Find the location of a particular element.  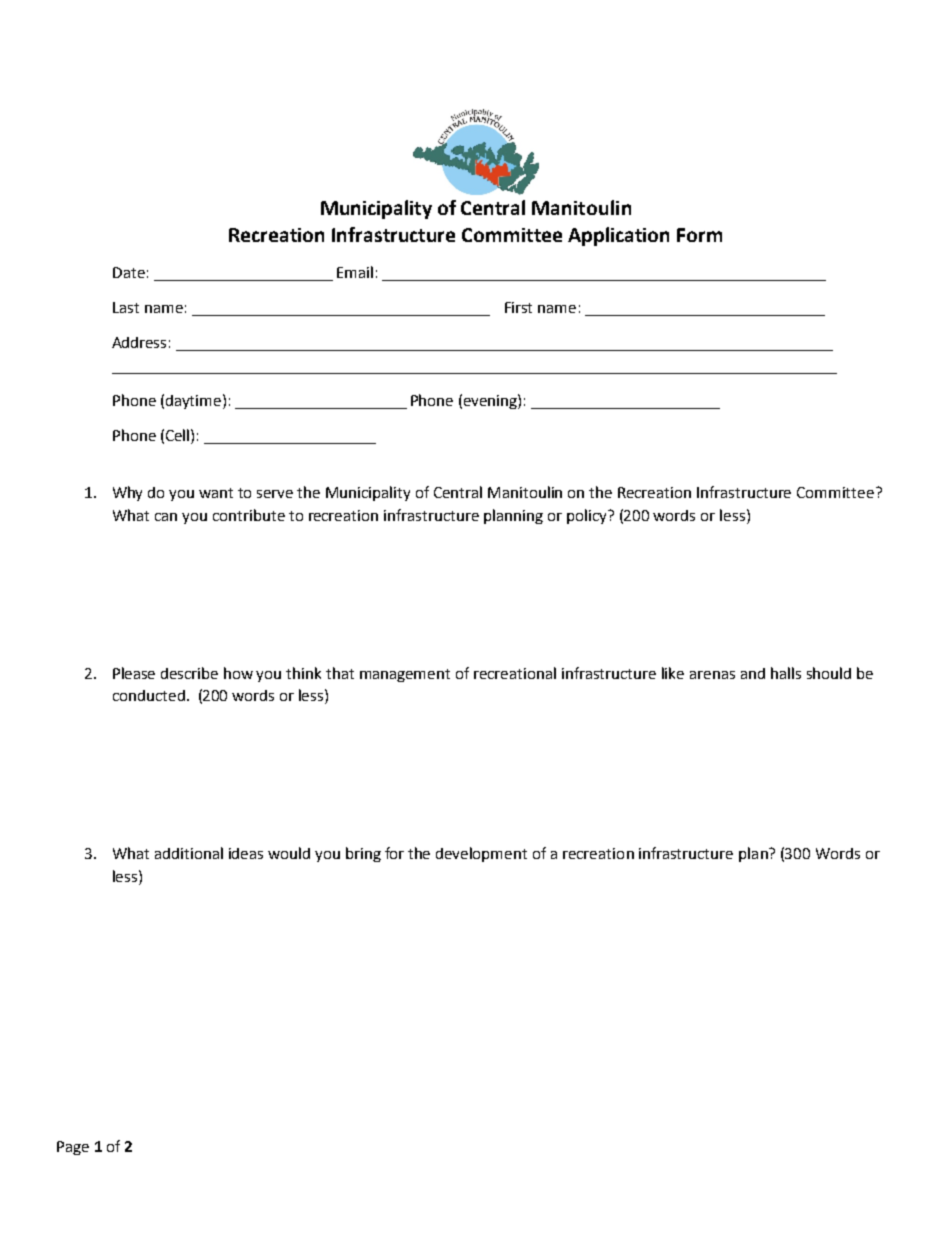

Form is located at coordinates (699, 235).
